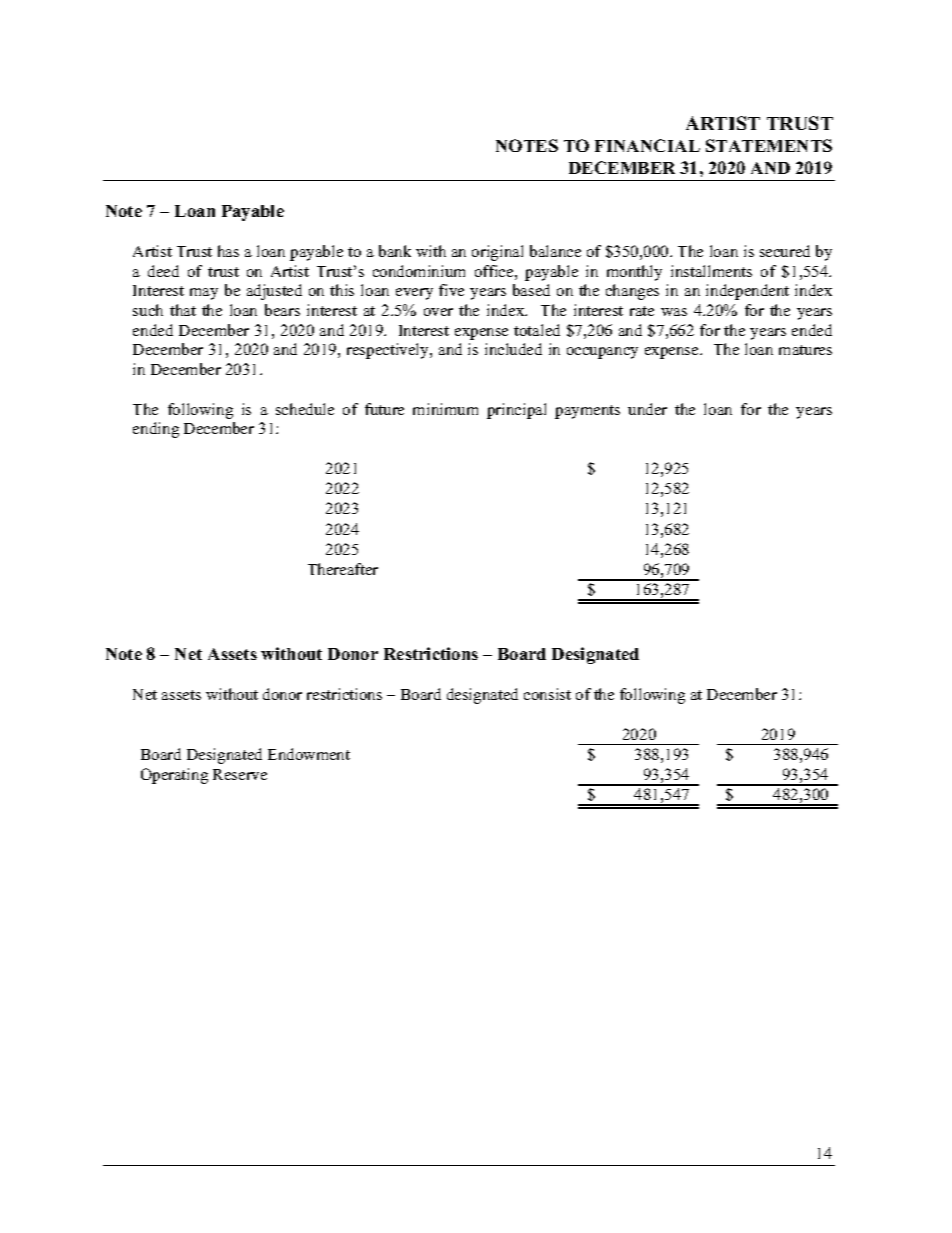  Describe the element at coordinates (547, 694) in the screenshot. I see `consist` at that location.
